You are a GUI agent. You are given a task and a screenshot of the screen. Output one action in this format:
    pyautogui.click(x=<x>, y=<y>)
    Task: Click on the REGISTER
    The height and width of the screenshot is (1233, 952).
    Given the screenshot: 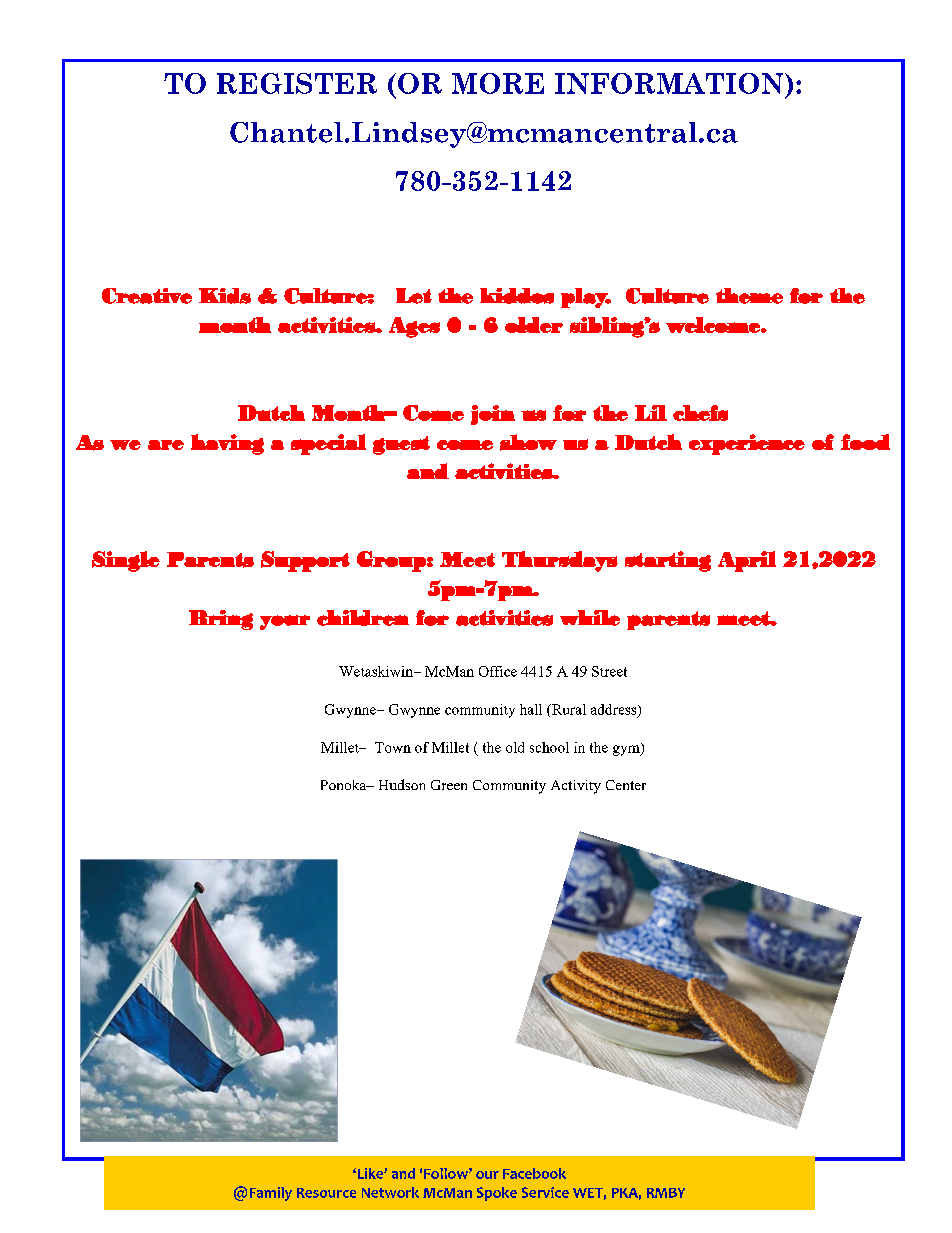 What is the action you would take?
    pyautogui.click(x=297, y=83)
